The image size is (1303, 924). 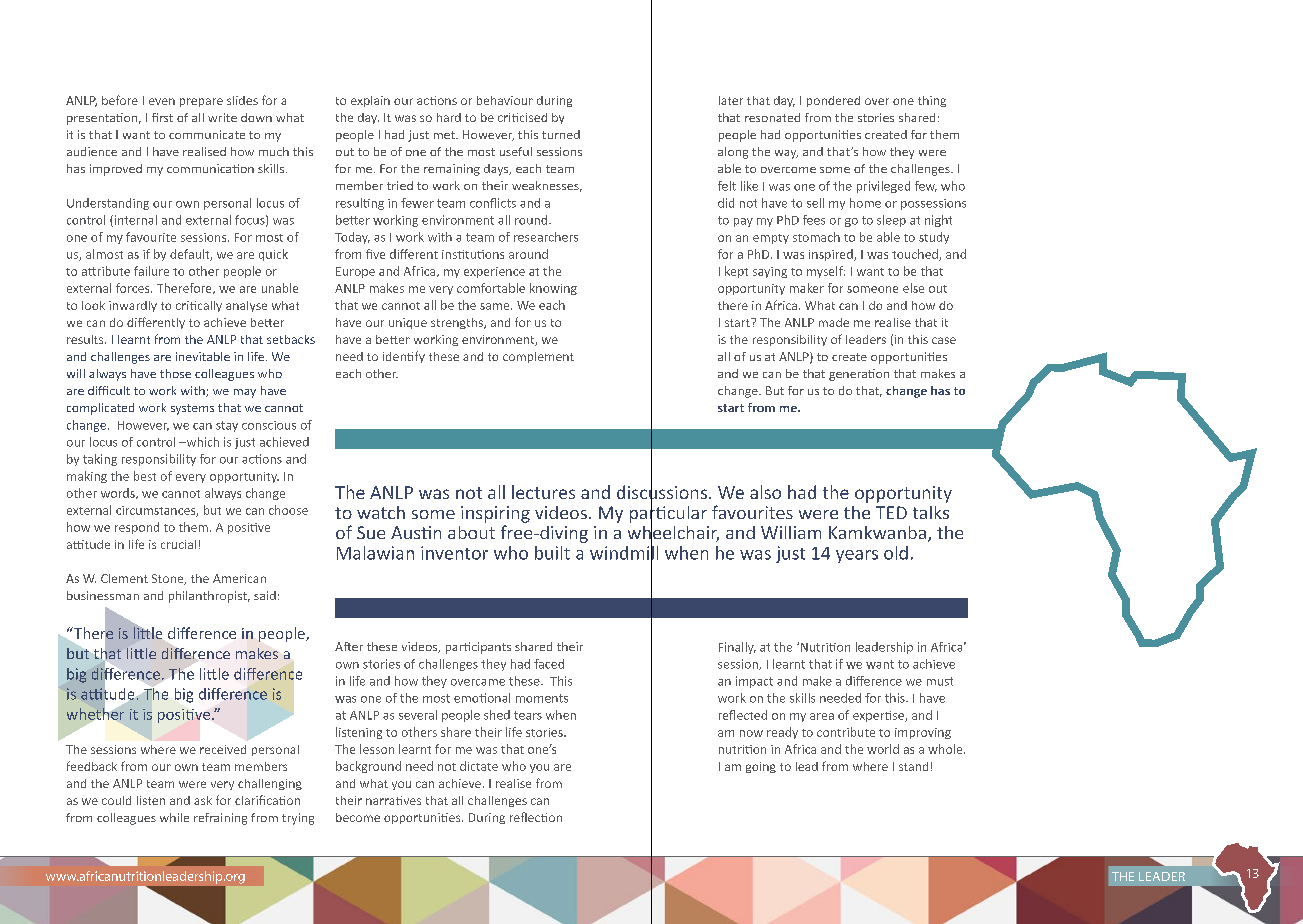 What do you see at coordinates (201, 442) in the image?
I see `which` at bounding box center [201, 442].
